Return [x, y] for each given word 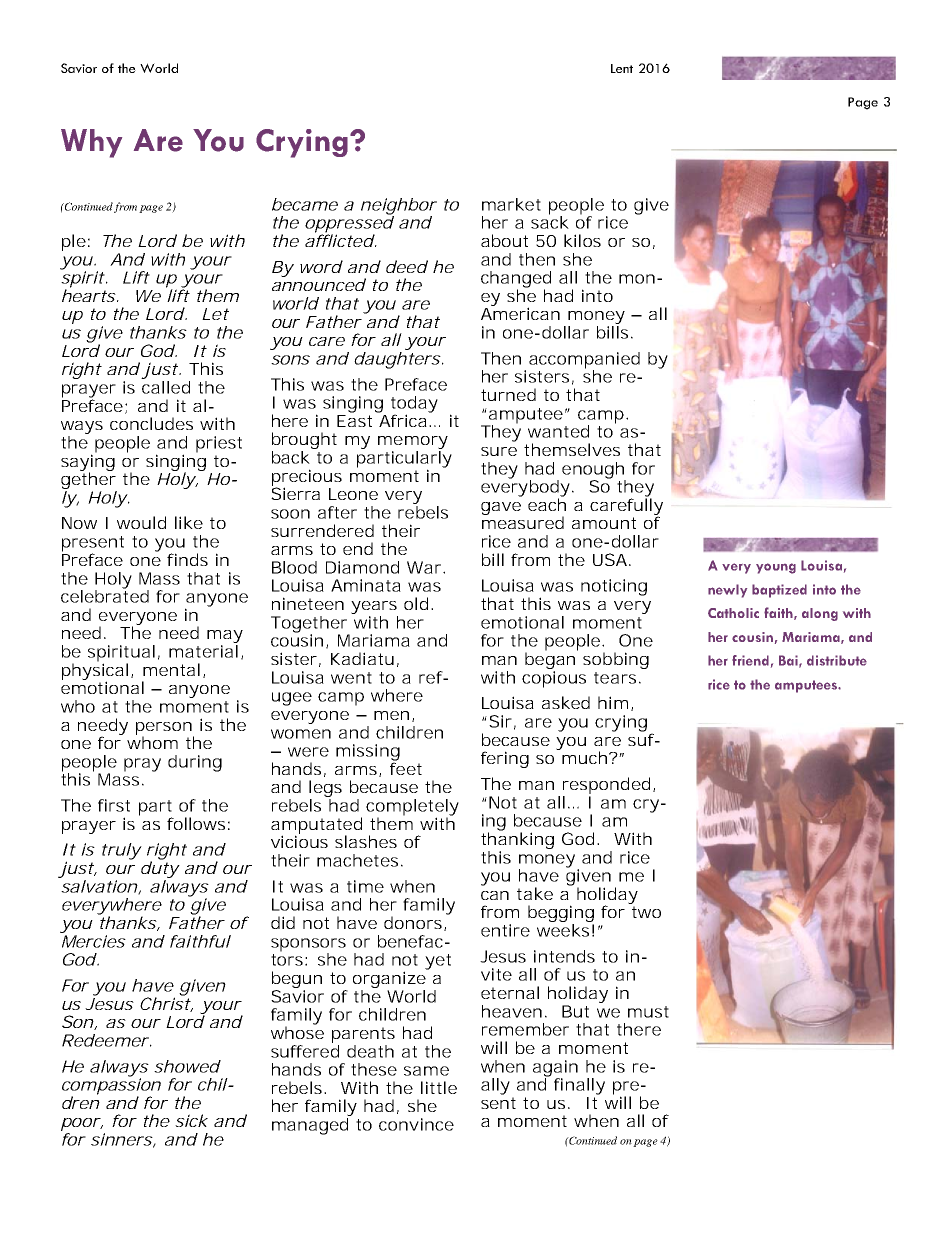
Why [91, 143]
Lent [622, 68]
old [416, 603]
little [439, 1087]
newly [727, 591]
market [511, 204]
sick [191, 1120]
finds [187, 559]
